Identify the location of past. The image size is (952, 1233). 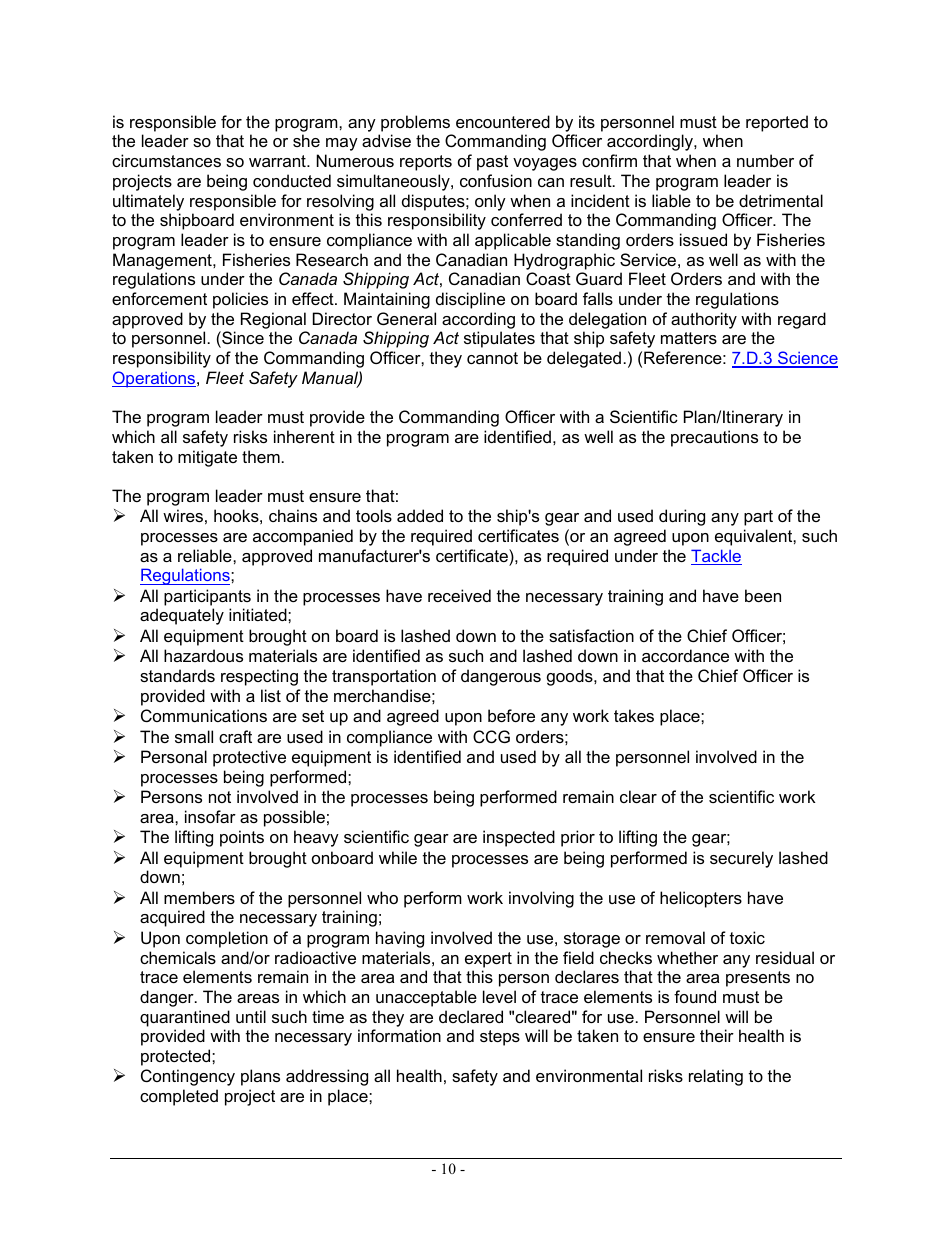
(492, 163).
